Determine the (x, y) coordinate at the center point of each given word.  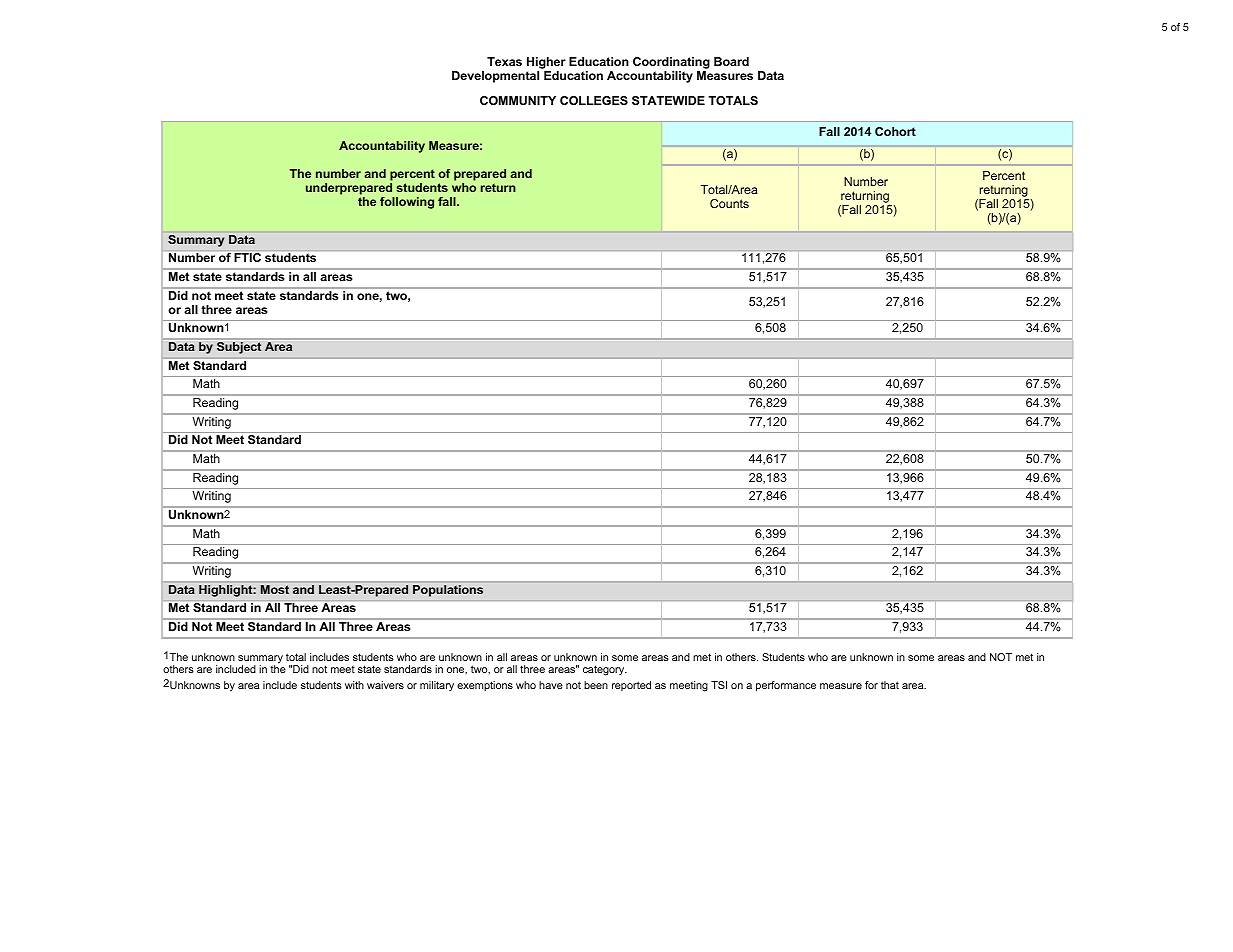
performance (786, 686)
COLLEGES (594, 100)
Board (731, 61)
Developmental (495, 77)
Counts (729, 203)
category (605, 670)
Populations (448, 591)
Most (275, 589)
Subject (239, 347)
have (551, 685)
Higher (546, 64)
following (407, 203)
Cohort (895, 131)
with (354, 685)
